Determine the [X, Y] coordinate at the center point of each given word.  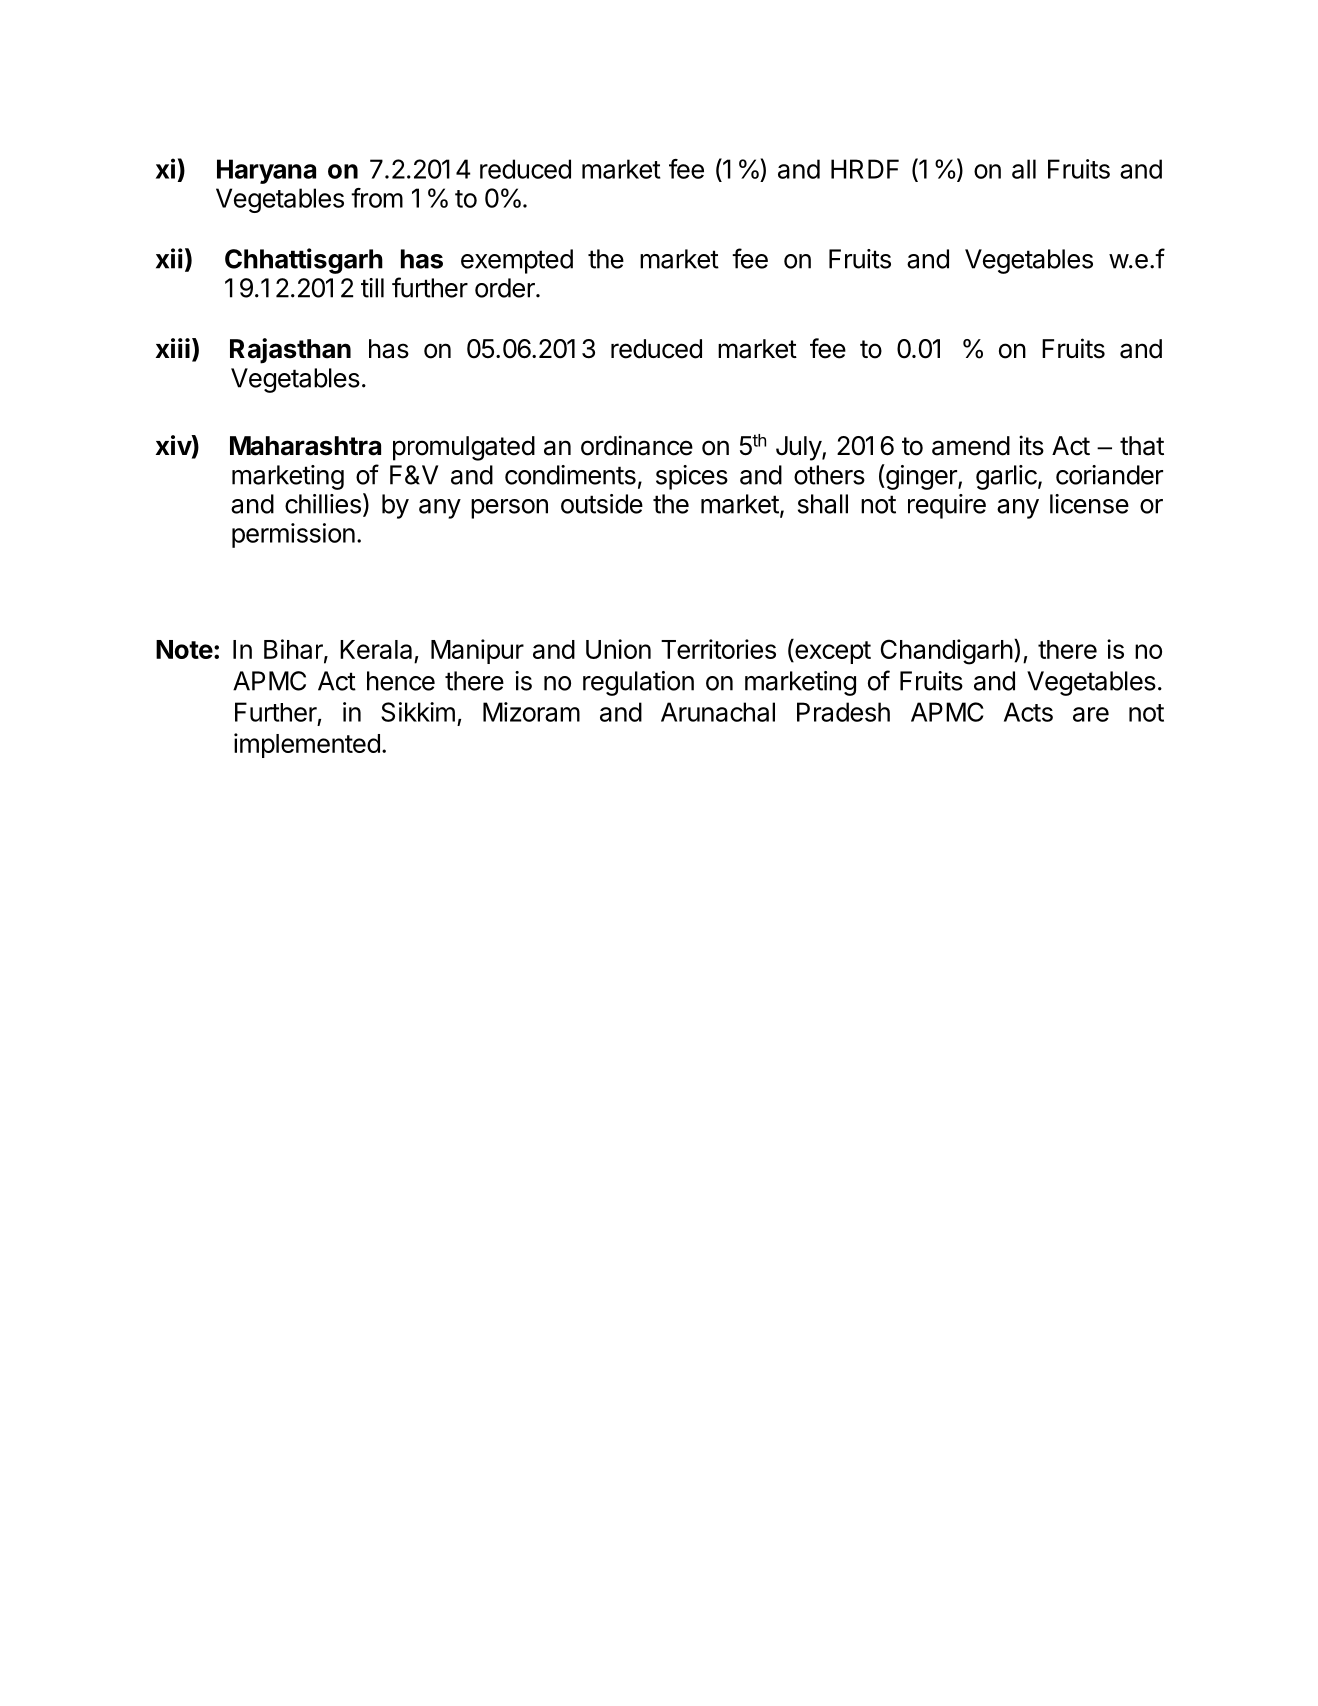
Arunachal [718, 712]
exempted [517, 261]
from [377, 198]
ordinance [637, 445]
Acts [1028, 712]
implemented [307, 745]
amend [971, 446]
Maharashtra [305, 446]
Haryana [266, 171]
